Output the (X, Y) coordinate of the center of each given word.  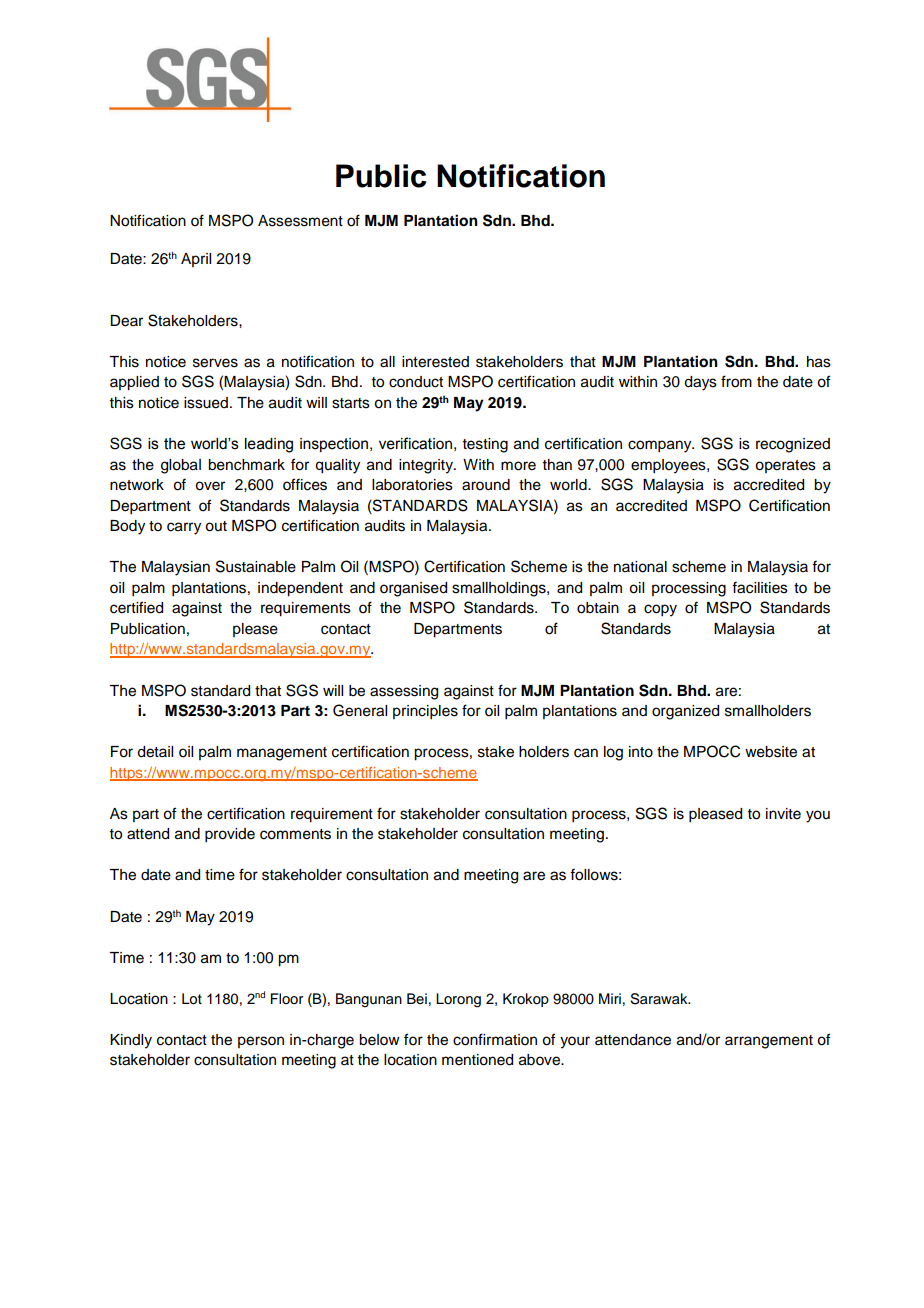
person (261, 1042)
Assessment (300, 221)
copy (660, 610)
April (196, 260)
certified (136, 607)
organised (413, 589)
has (819, 362)
